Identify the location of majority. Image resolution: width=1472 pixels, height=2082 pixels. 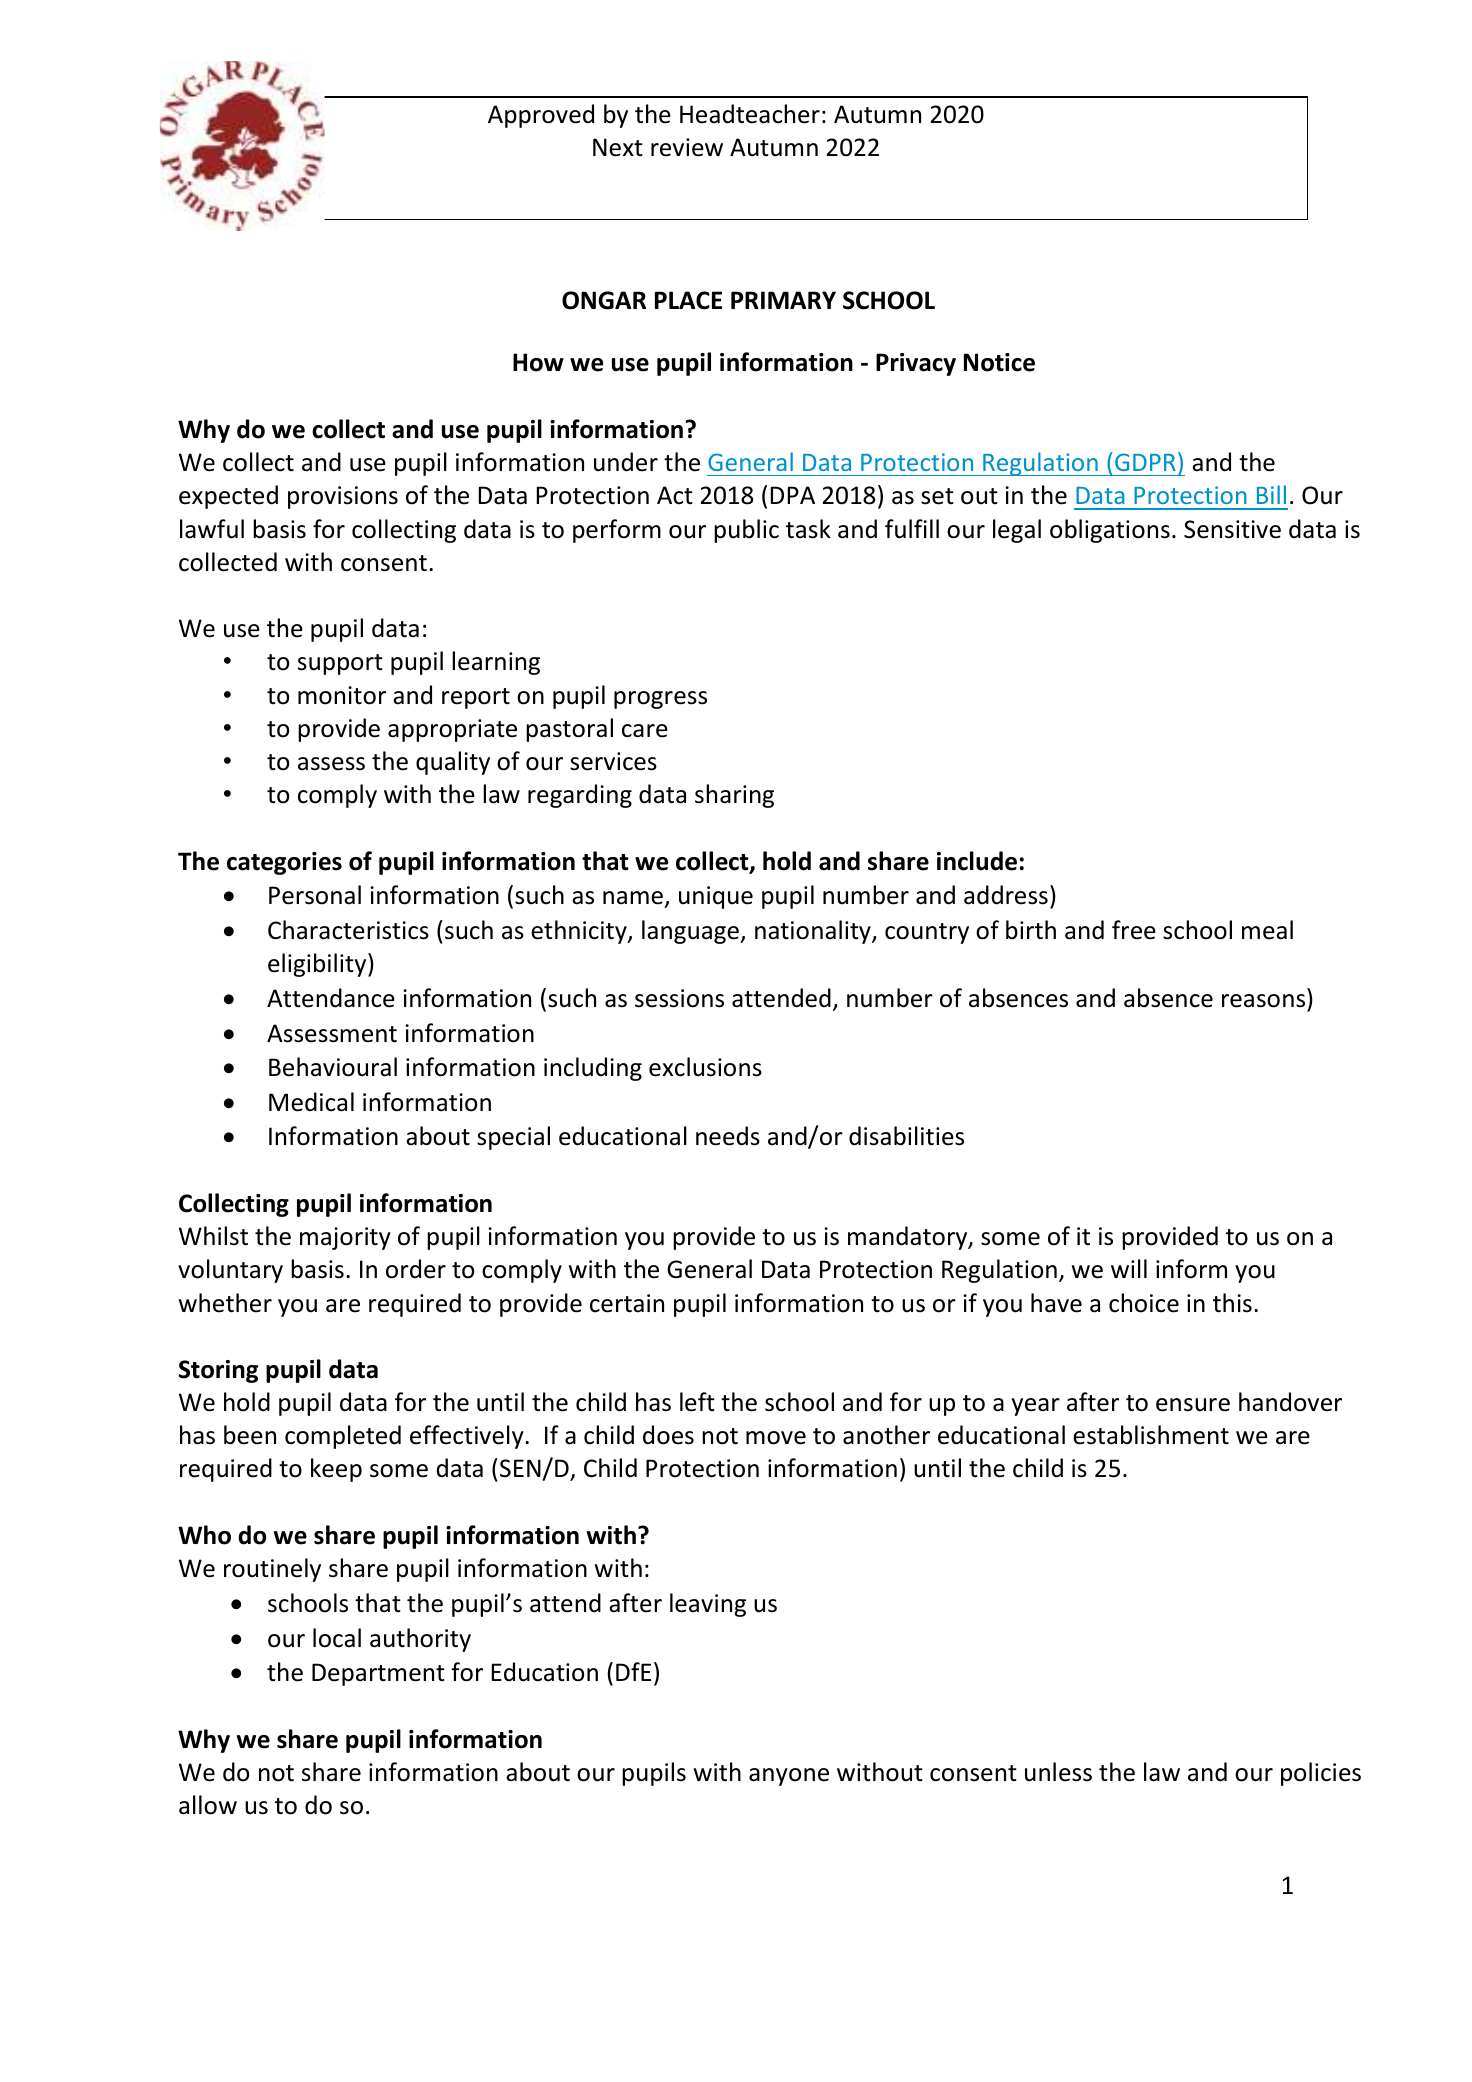
(345, 1238).
